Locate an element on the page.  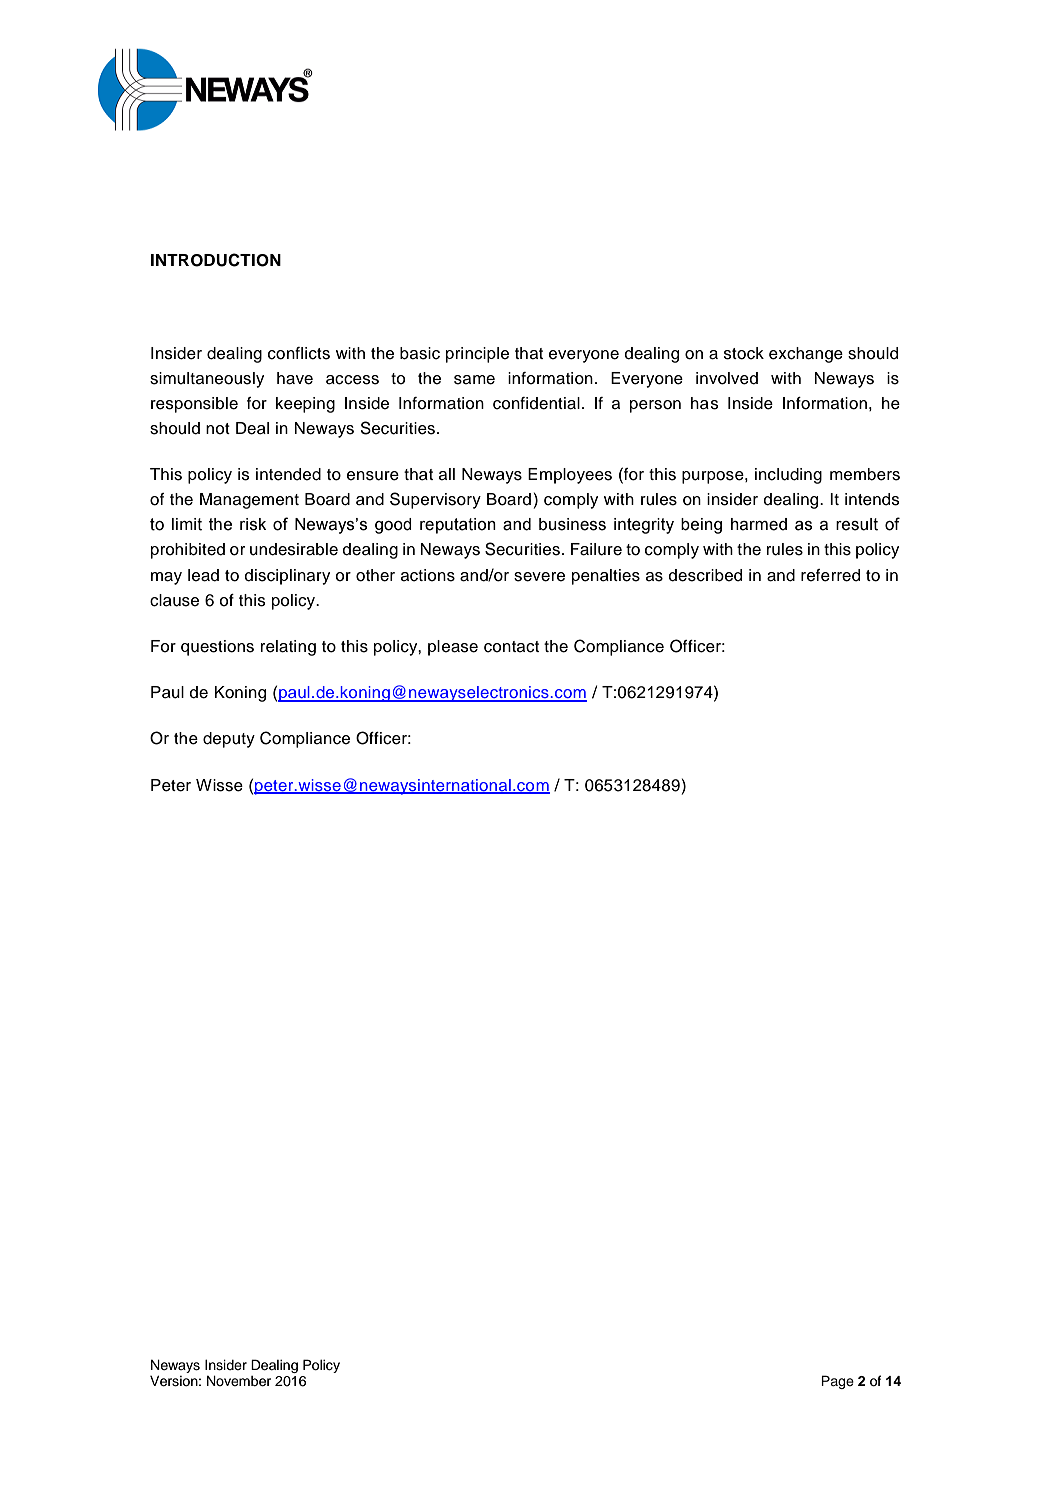
exchange is located at coordinates (806, 355).
